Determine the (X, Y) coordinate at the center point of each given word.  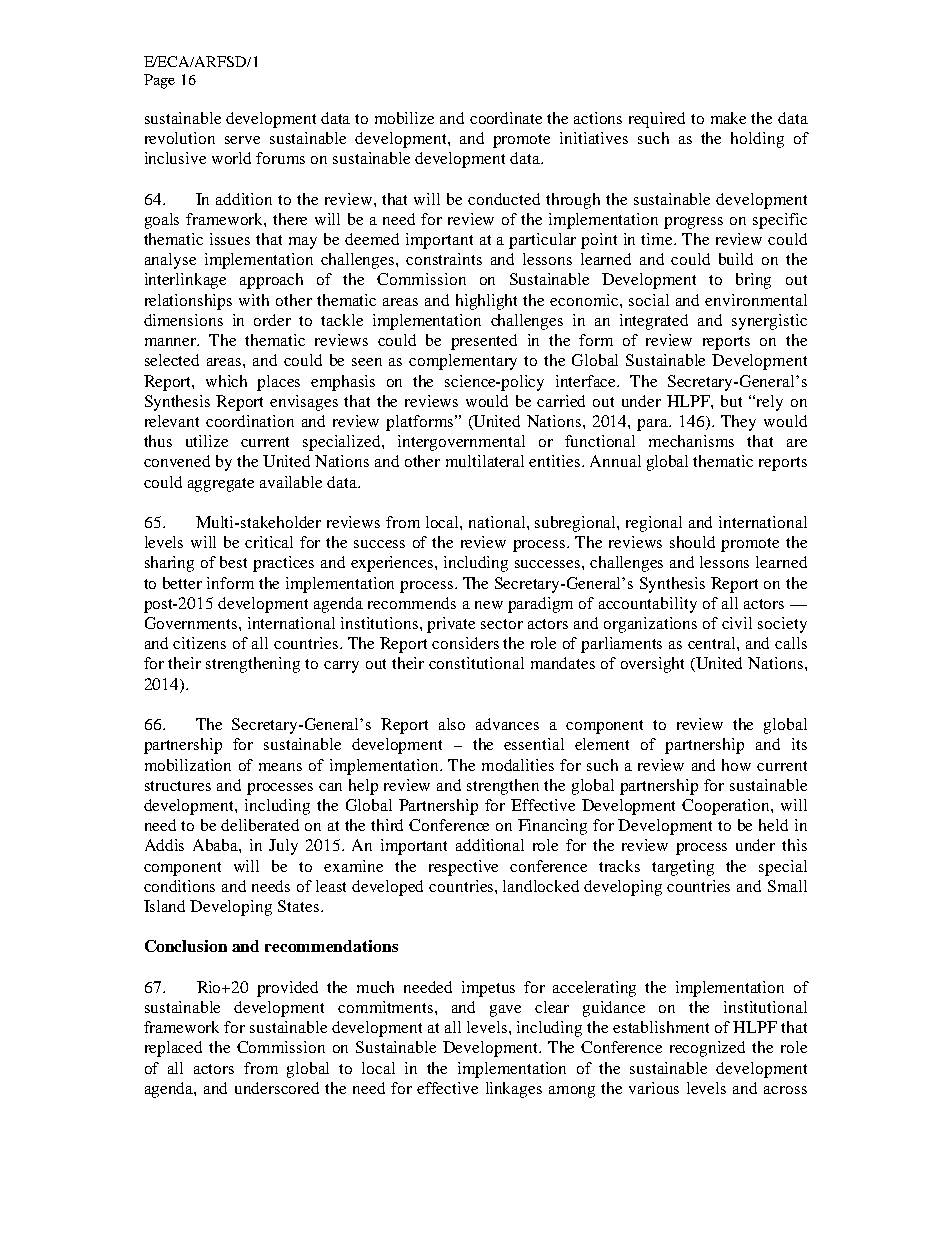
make (728, 118)
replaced (173, 1049)
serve (242, 140)
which (226, 381)
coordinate (506, 118)
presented (484, 342)
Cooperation (727, 807)
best (233, 562)
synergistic (769, 322)
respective (463, 868)
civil (737, 623)
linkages (514, 1090)
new (489, 605)
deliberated (260, 825)
